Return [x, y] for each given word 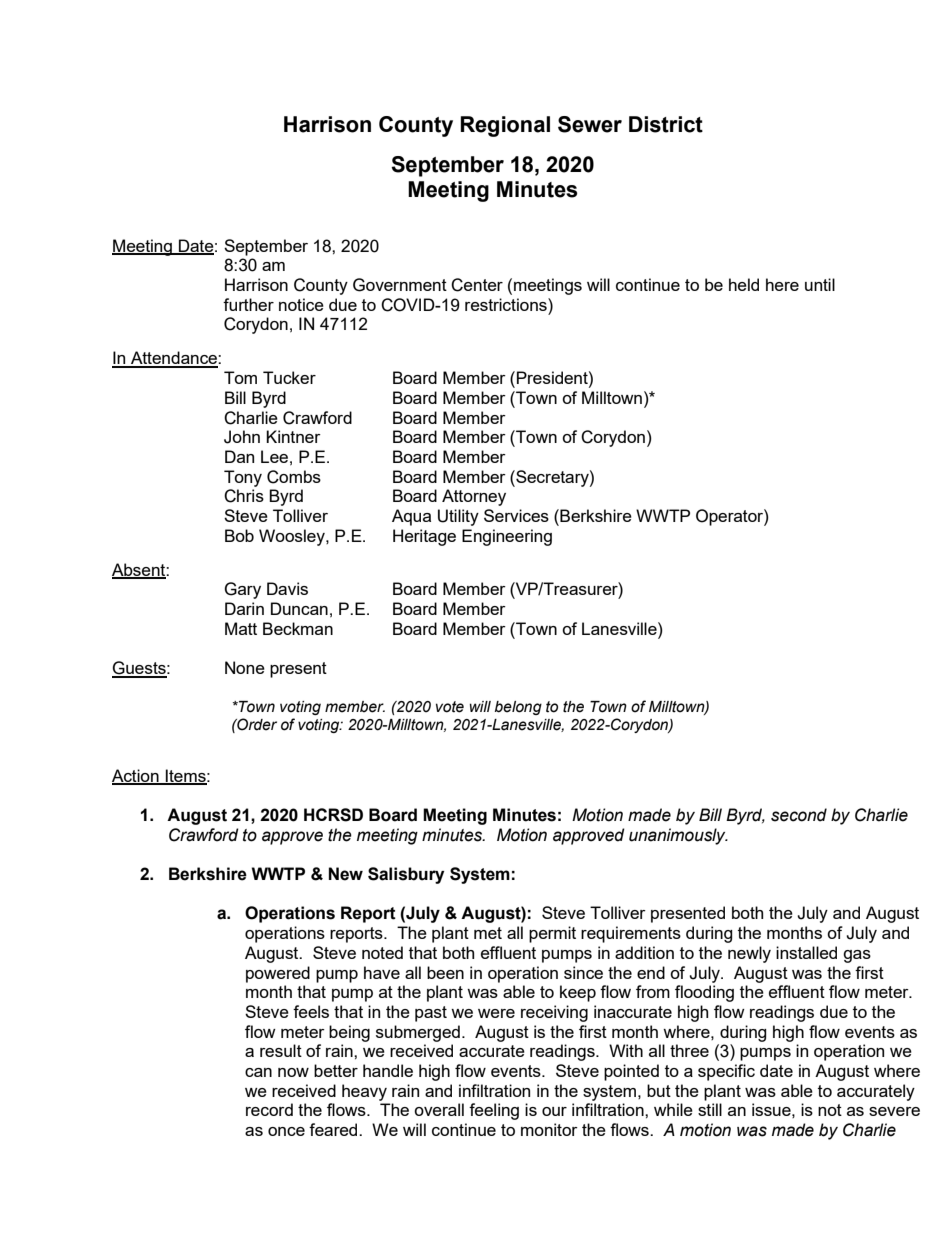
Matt [241, 628]
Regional [505, 126]
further [248, 304]
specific [726, 1072]
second [799, 815]
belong [518, 708]
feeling [494, 1111]
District [666, 124]
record [269, 1109]
